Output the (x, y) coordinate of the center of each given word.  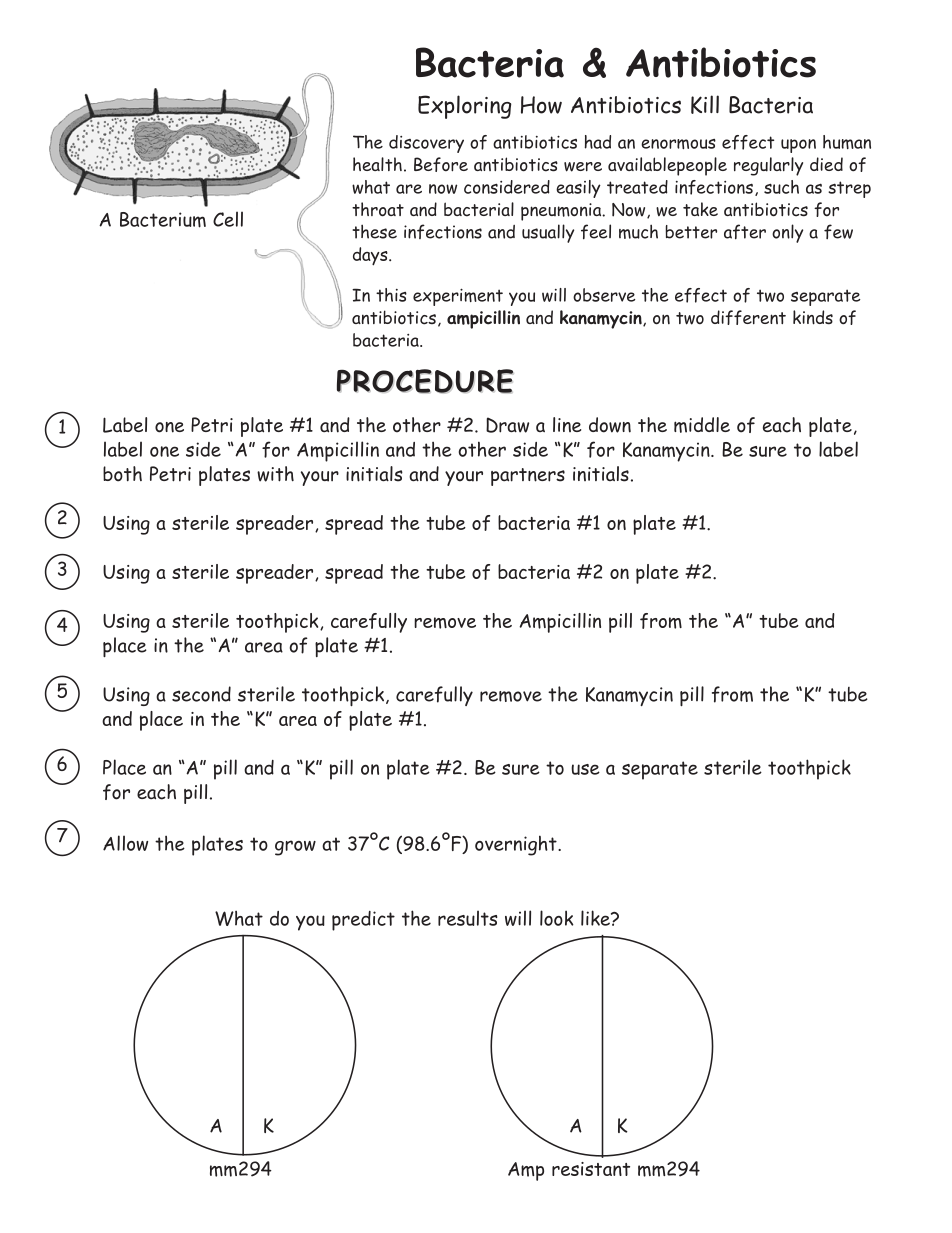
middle (702, 425)
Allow (125, 843)
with (275, 474)
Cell (228, 219)
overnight (517, 845)
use (585, 769)
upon (798, 146)
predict (363, 921)
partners (528, 477)
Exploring (464, 107)
